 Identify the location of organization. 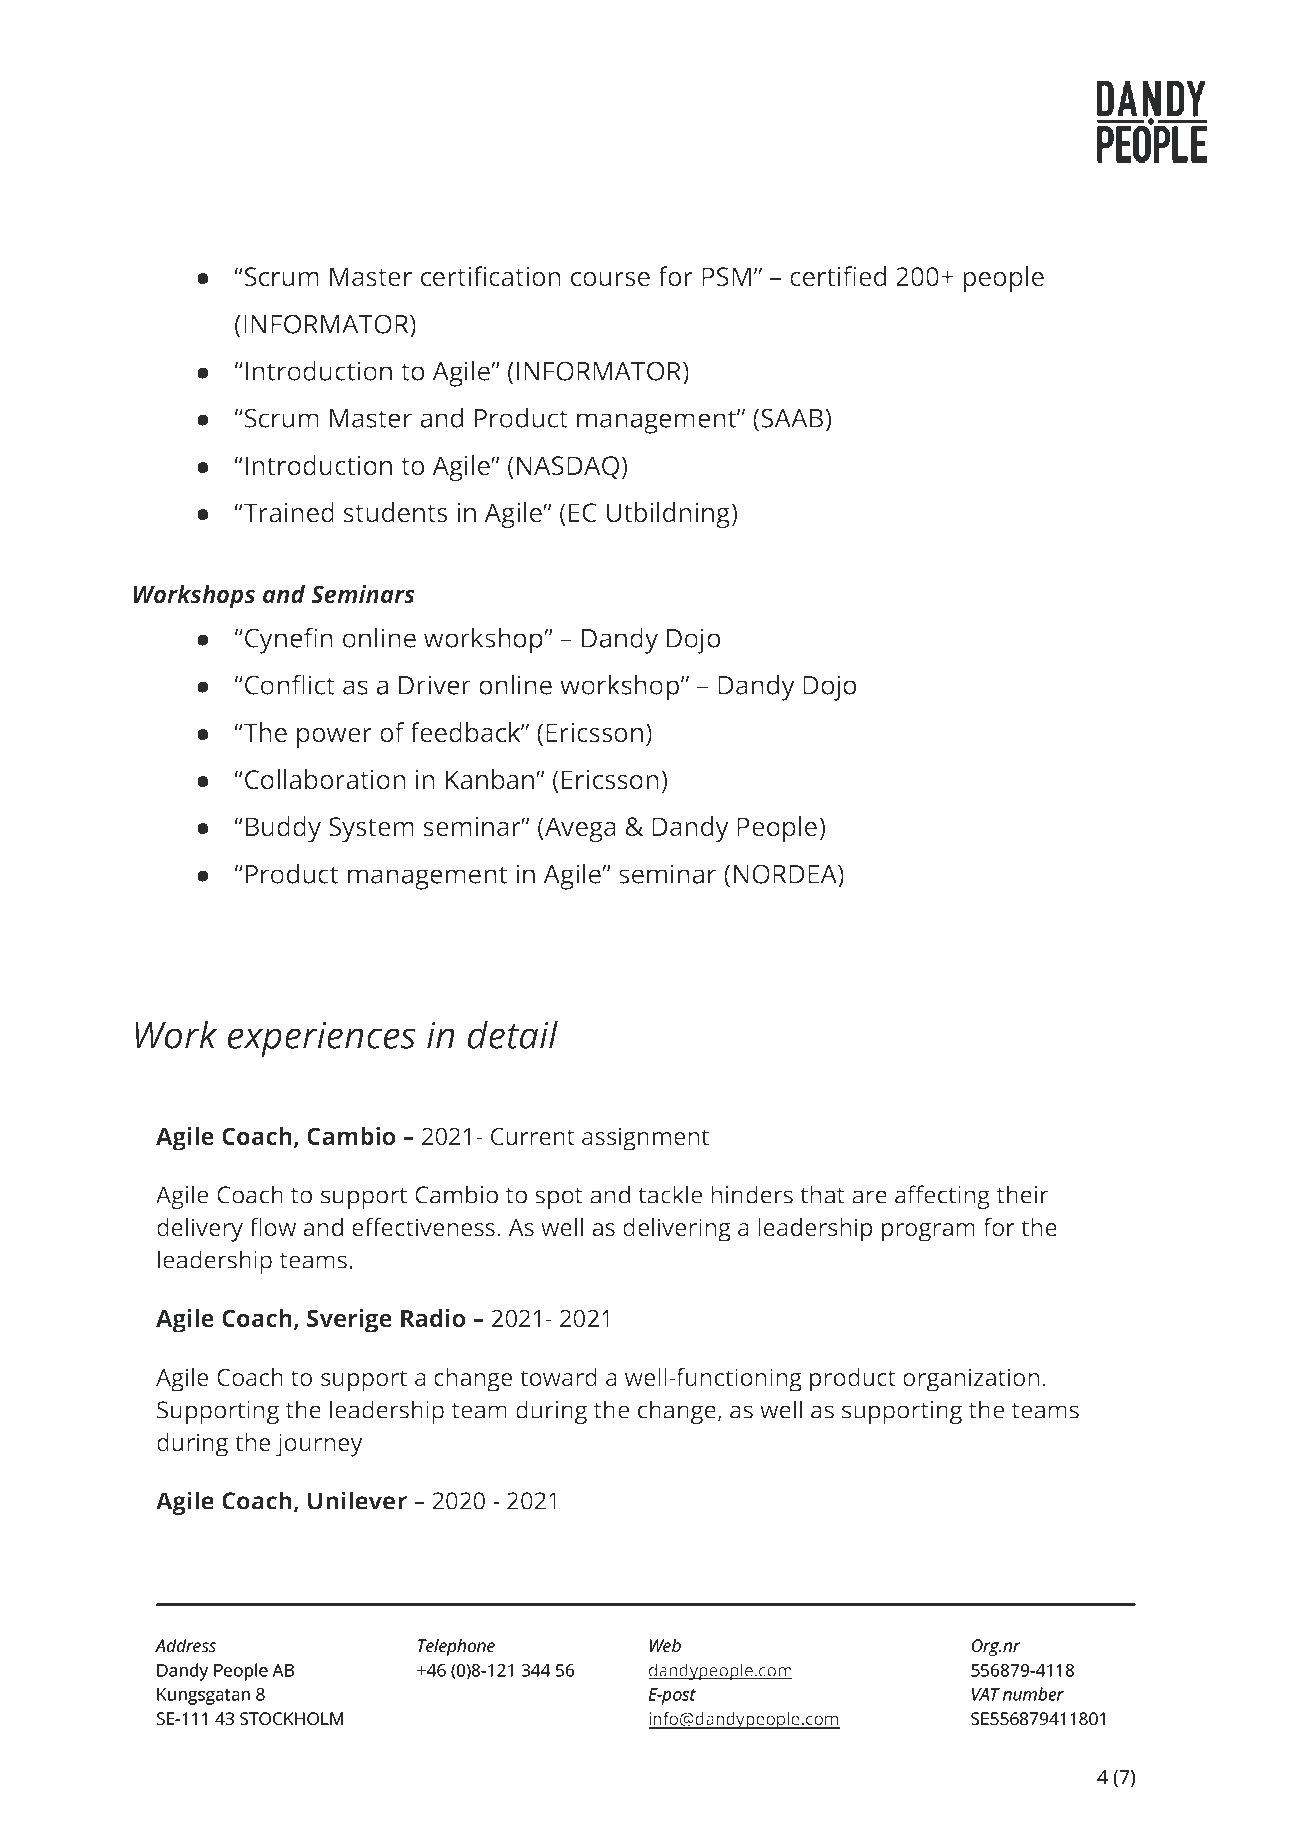
(971, 1380).
